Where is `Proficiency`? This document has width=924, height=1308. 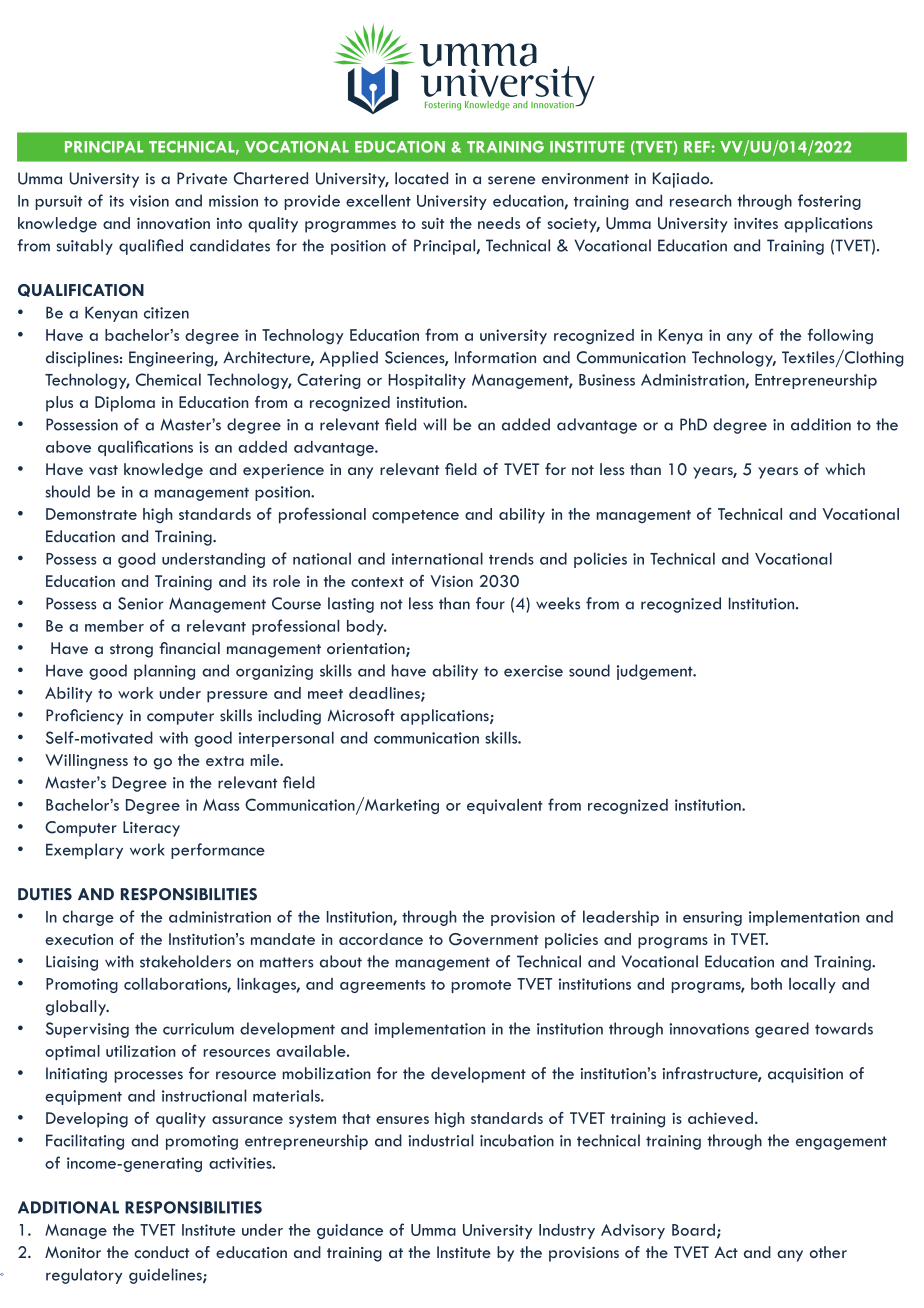 Proficiency is located at coordinates (84, 717).
